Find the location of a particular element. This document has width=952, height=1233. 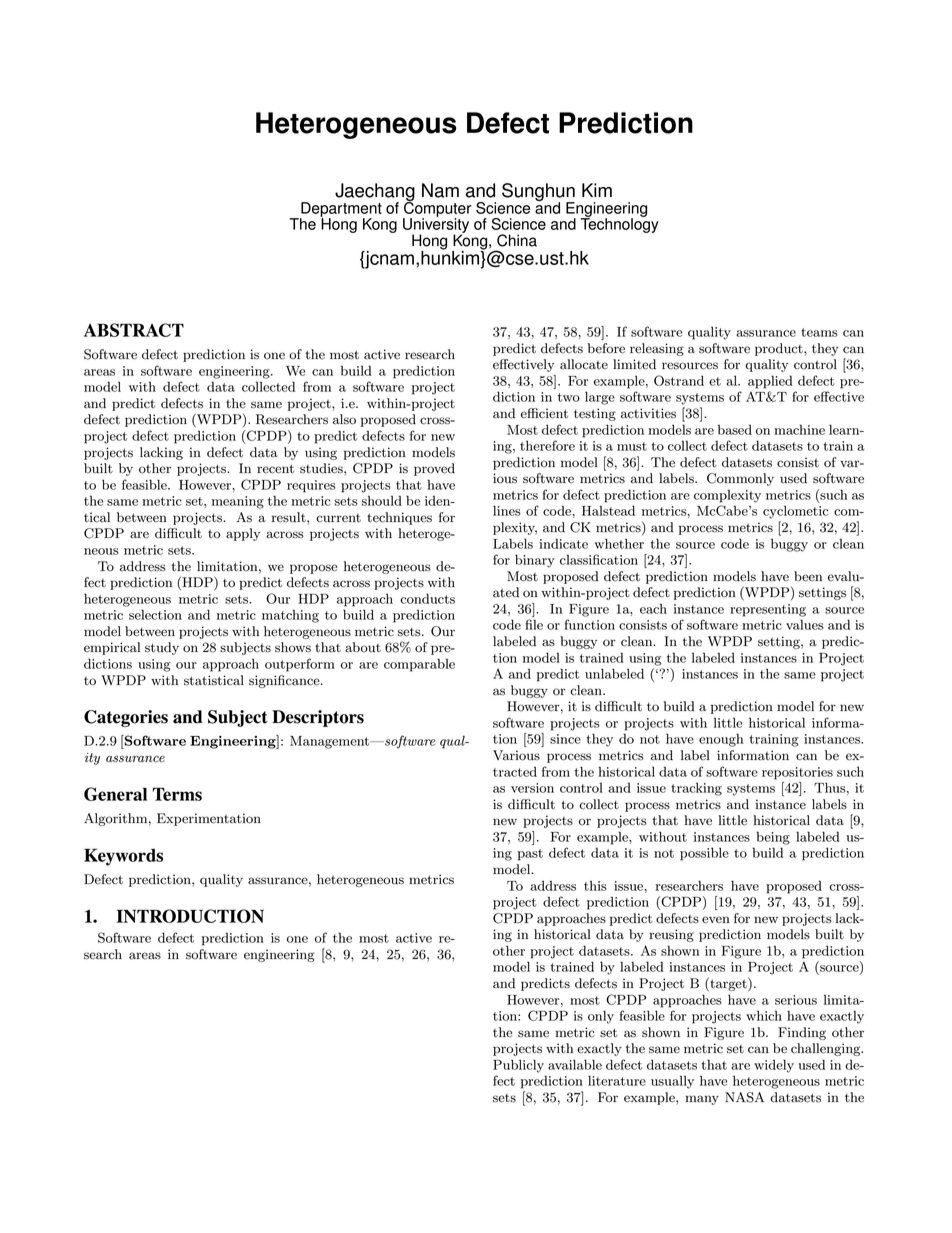

comparable is located at coordinates (419, 665).
